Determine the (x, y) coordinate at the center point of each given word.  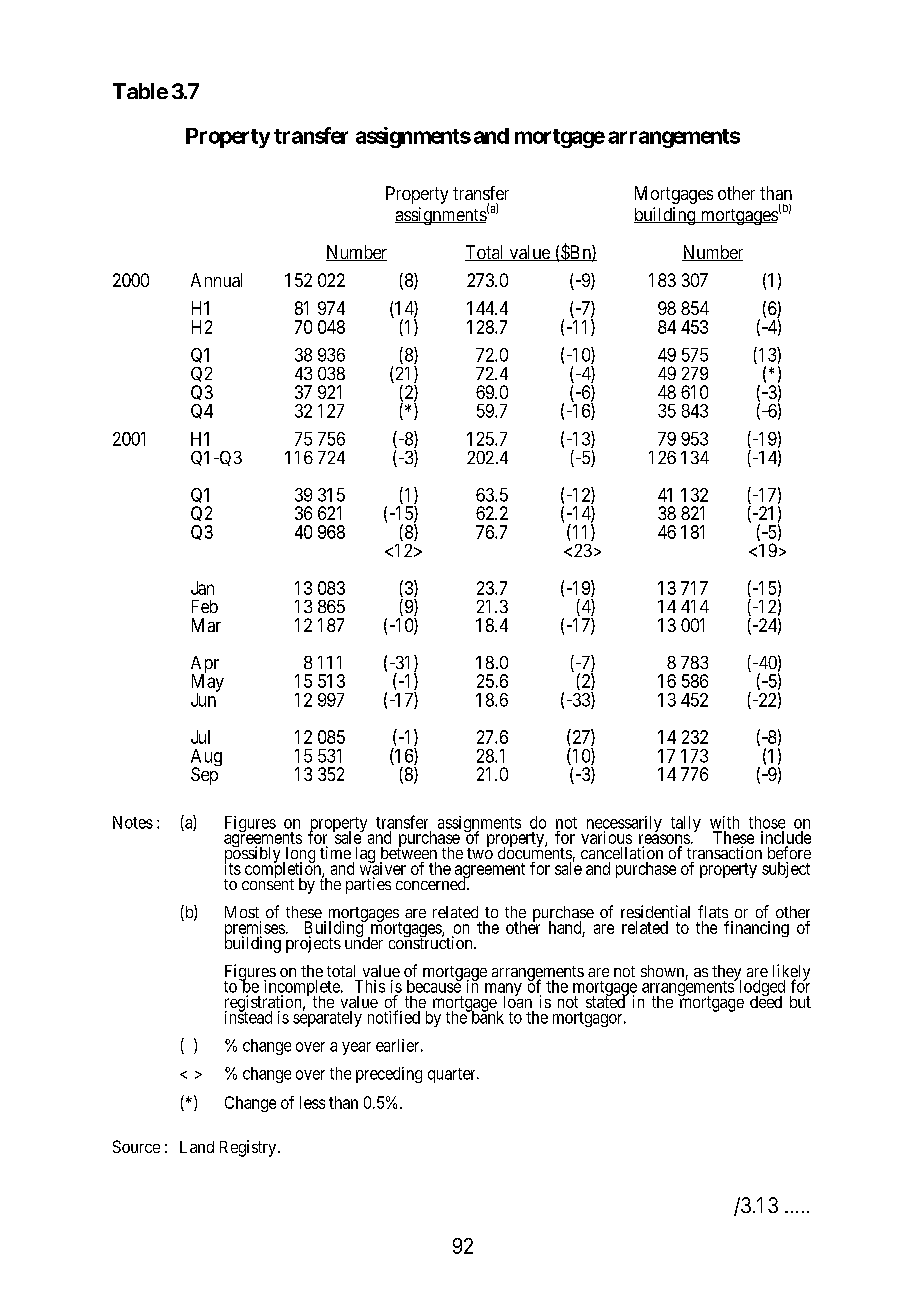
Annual (216, 280)
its (233, 868)
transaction (724, 852)
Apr (205, 666)
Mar (206, 625)
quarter (453, 1075)
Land (197, 1147)
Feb (205, 606)
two (480, 853)
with (724, 822)
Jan (202, 588)
